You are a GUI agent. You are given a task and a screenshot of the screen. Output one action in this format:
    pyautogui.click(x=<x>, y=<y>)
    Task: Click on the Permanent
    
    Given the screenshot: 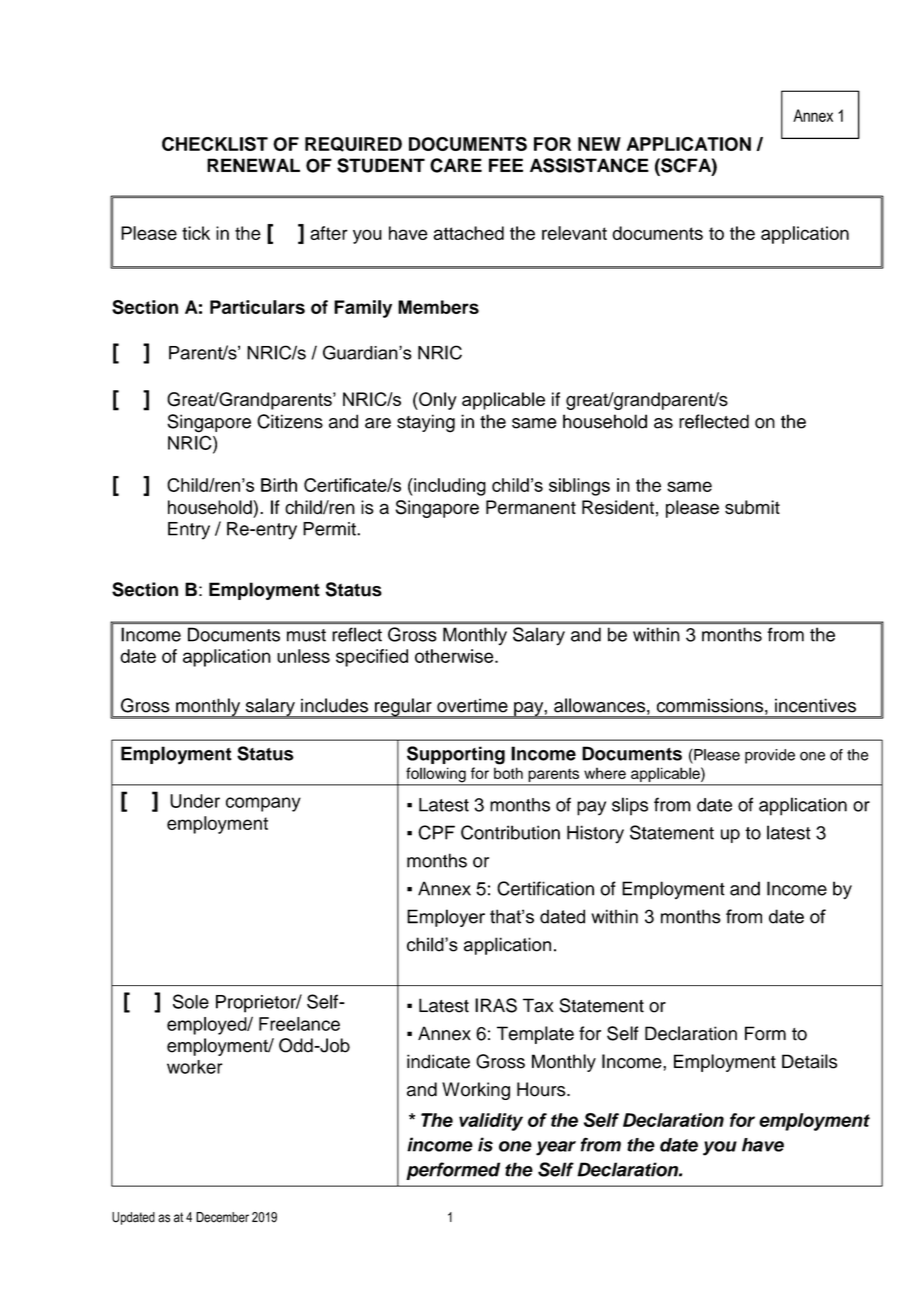 What is the action you would take?
    pyautogui.click(x=531, y=507)
